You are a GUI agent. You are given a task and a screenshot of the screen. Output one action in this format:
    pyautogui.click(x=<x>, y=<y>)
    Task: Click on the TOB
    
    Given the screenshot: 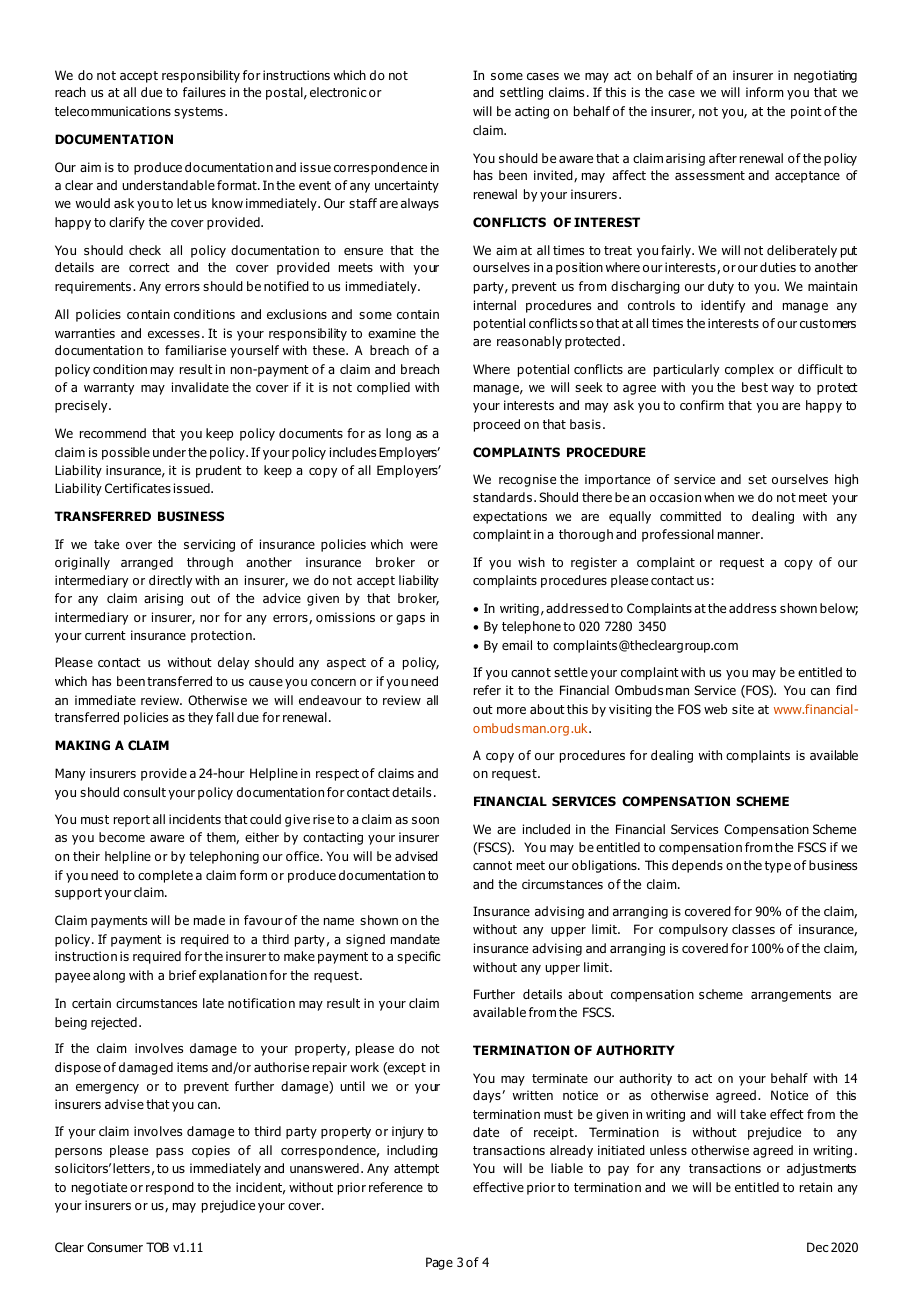 What is the action you would take?
    pyautogui.click(x=157, y=1247)
